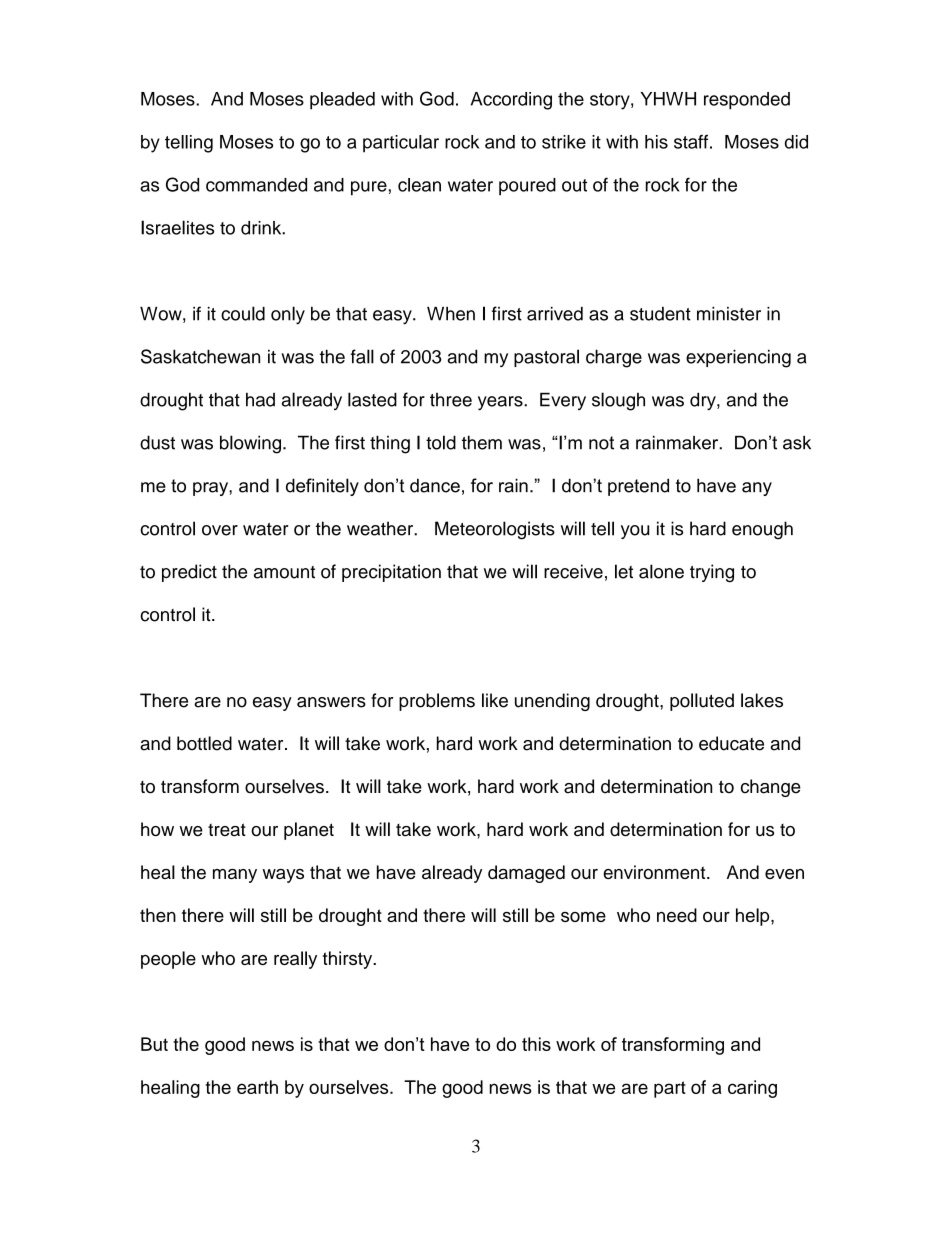  Describe the element at coordinates (495, 530) in the image. I see `Meteorologists` at that location.
